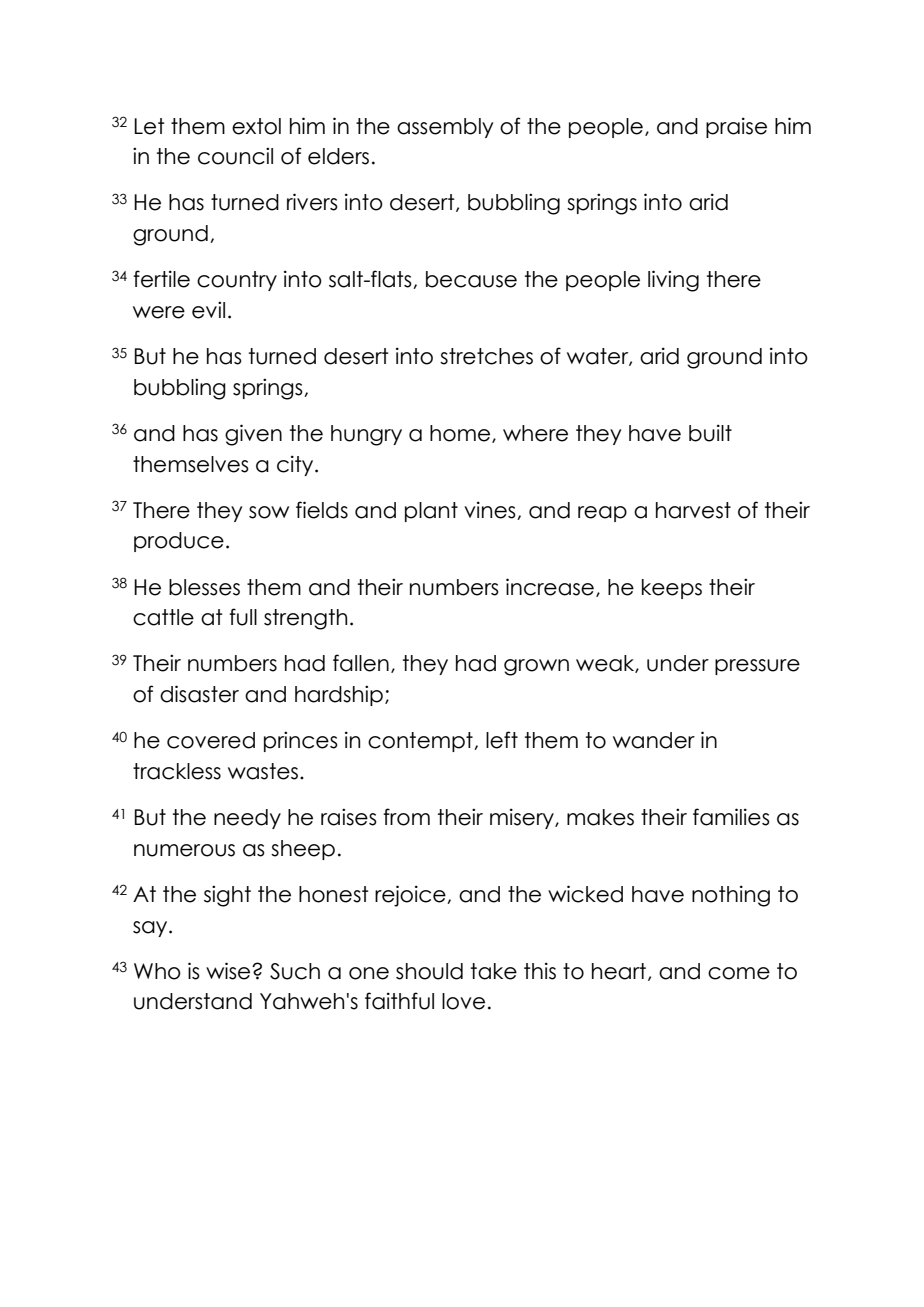 This screenshot has width=924, height=1307. What do you see at coordinates (710, 433) in the screenshot?
I see `built` at bounding box center [710, 433].
